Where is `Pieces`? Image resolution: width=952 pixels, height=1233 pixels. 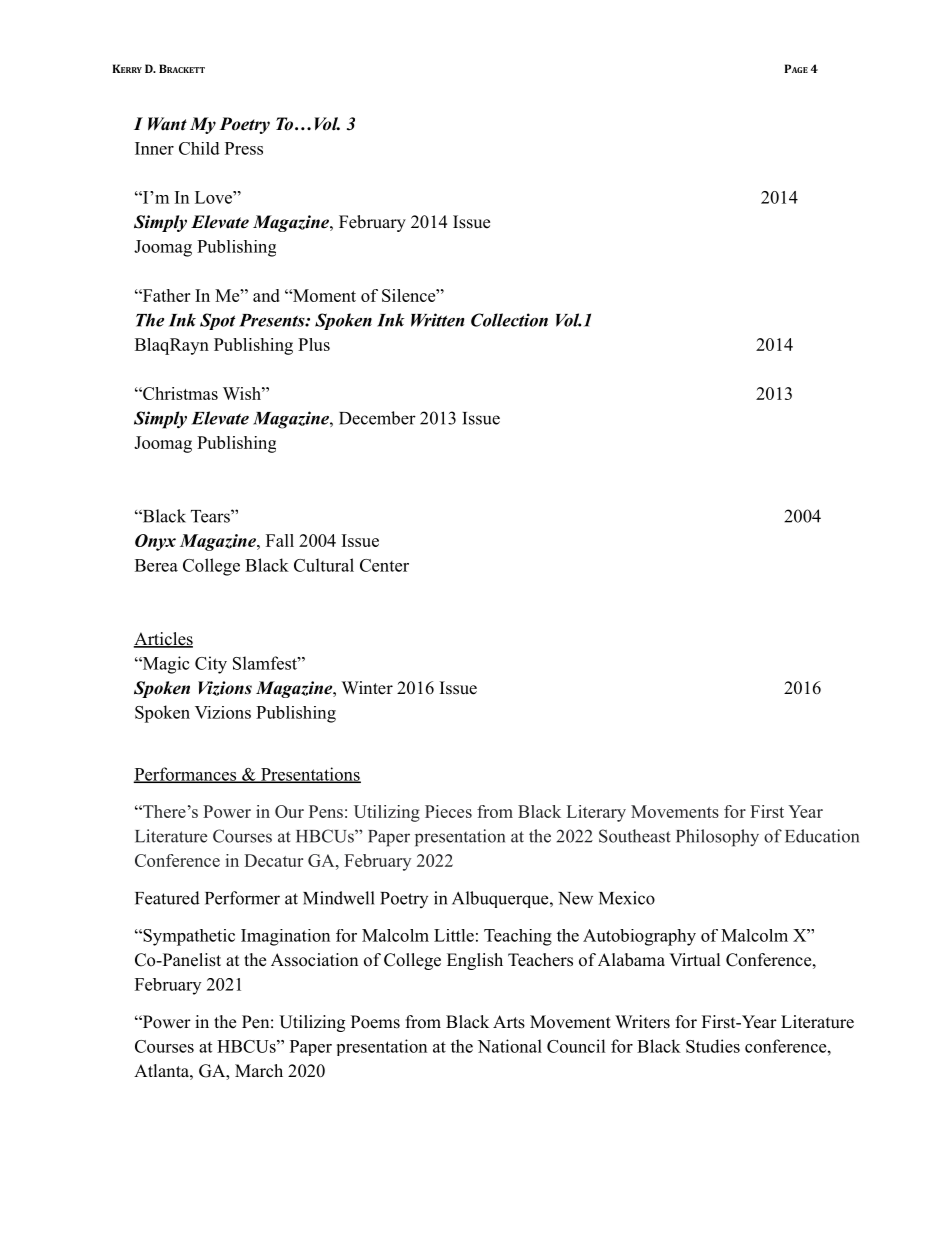
Pieces is located at coordinates (448, 811).
